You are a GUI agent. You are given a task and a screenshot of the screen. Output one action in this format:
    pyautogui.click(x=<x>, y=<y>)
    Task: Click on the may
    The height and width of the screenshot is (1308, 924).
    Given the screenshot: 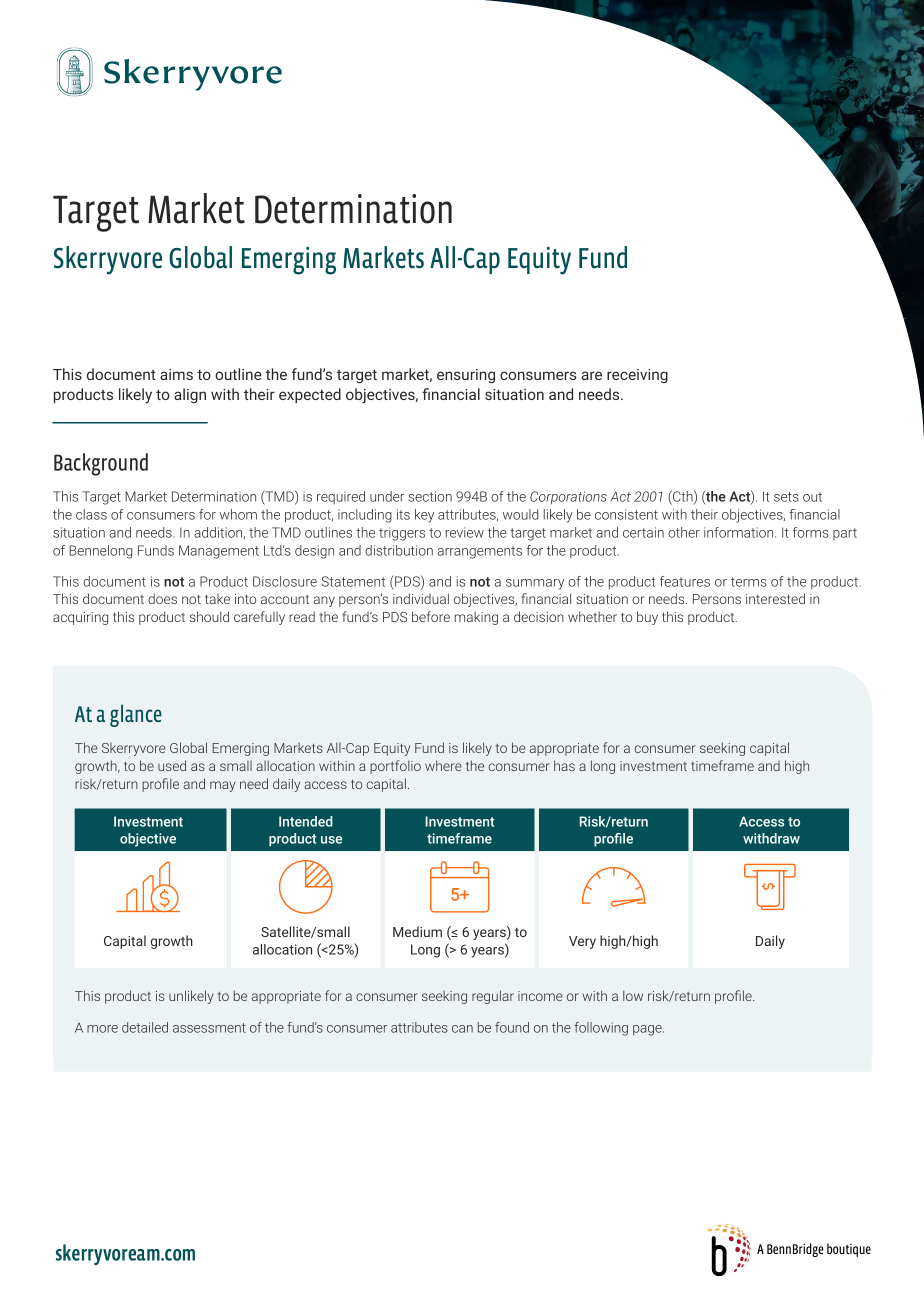 What is the action you would take?
    pyautogui.click(x=222, y=786)
